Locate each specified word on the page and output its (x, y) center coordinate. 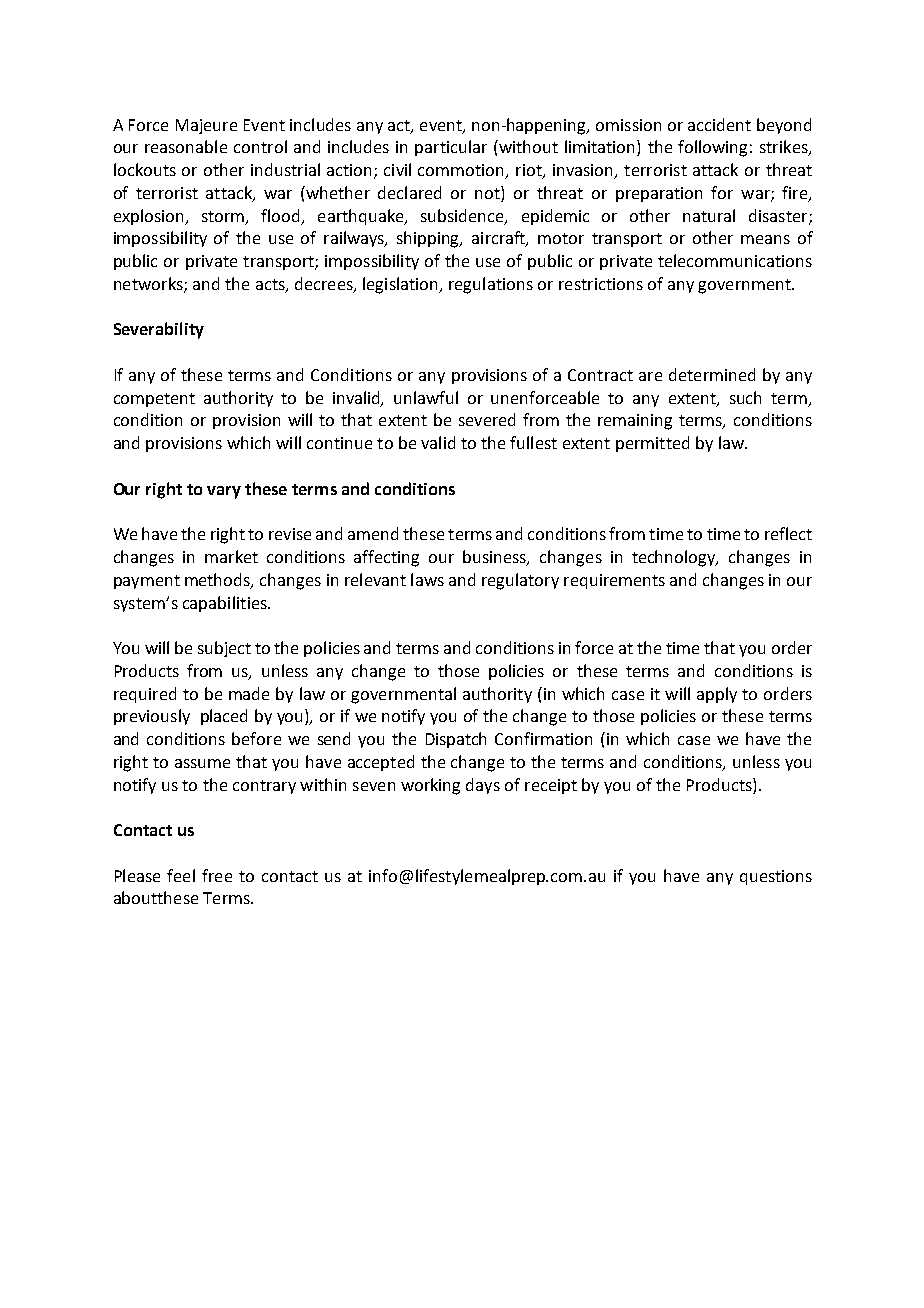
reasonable (186, 146)
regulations (491, 285)
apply (717, 695)
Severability (159, 330)
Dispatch (456, 740)
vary (224, 492)
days (483, 786)
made (249, 693)
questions (776, 877)
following (712, 148)
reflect (788, 533)
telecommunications (735, 260)
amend (373, 533)
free (217, 875)
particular (451, 148)
